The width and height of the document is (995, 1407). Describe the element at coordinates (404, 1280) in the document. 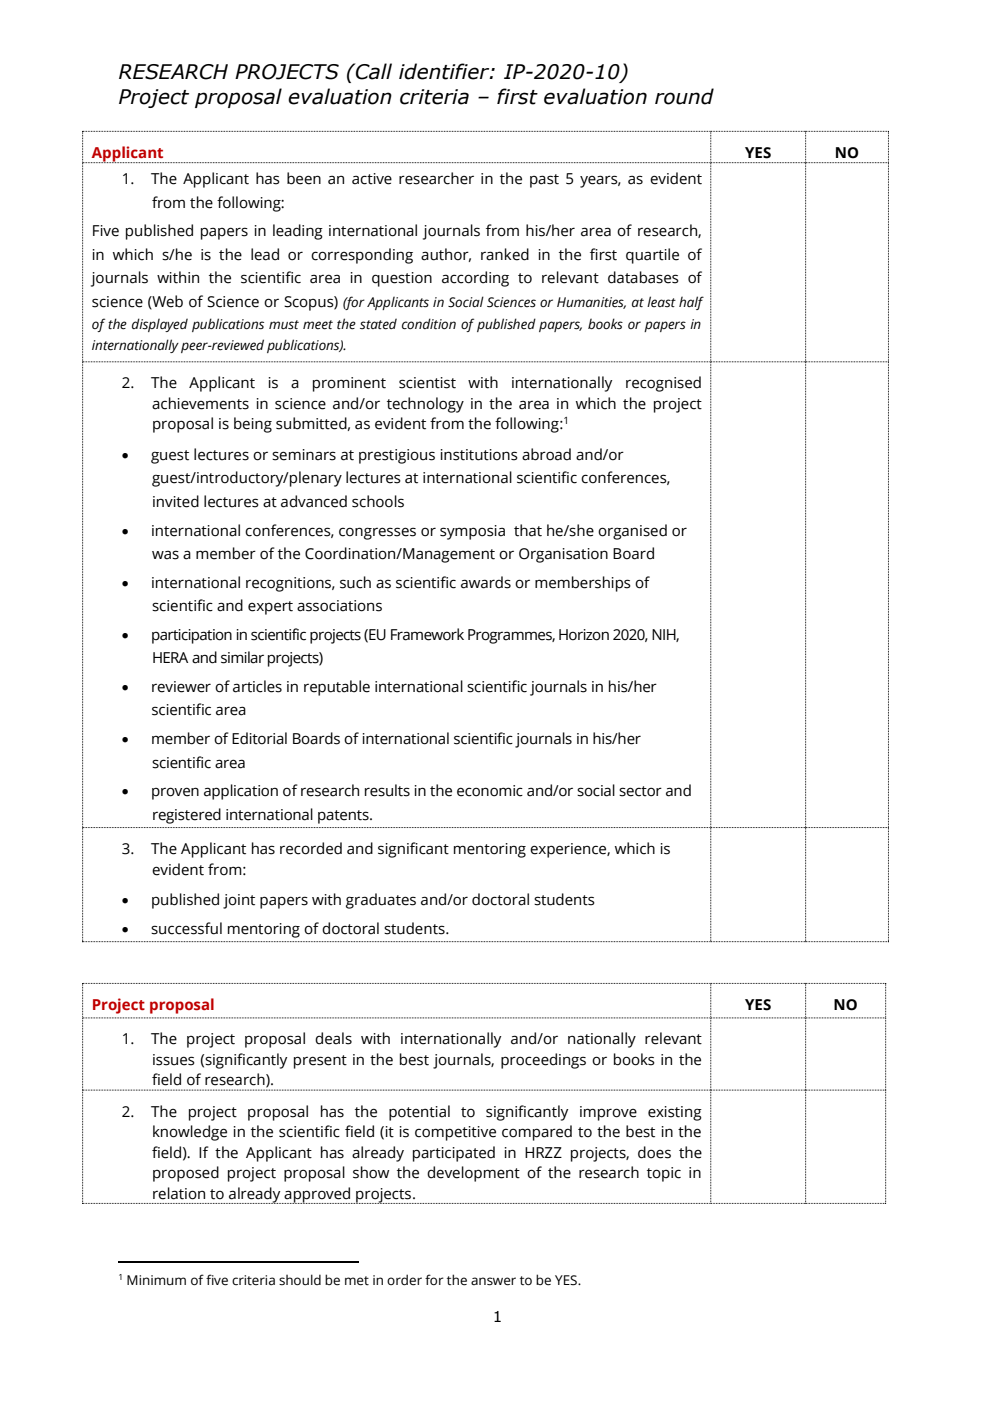

I see `order` at that location.
